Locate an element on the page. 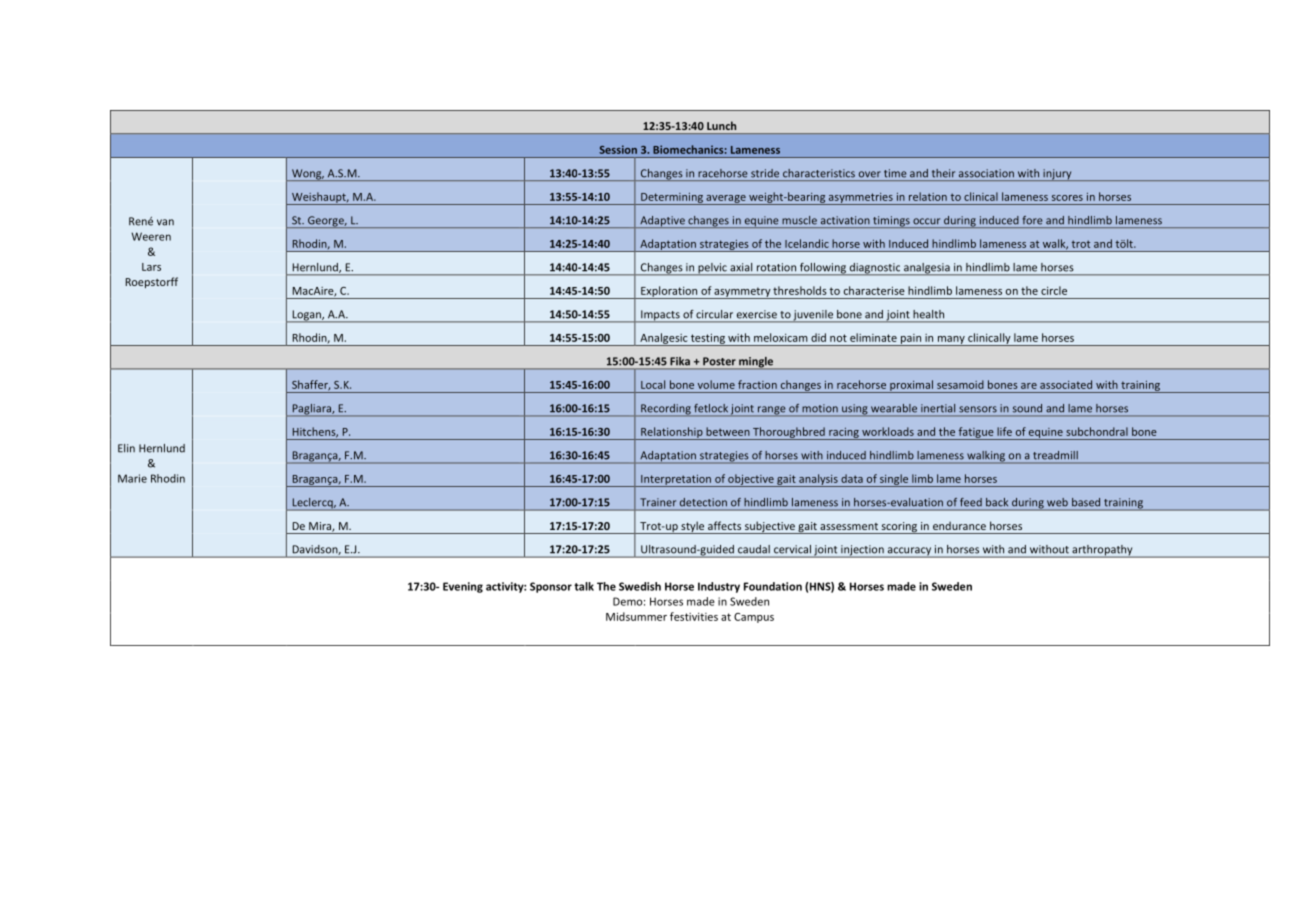 Image resolution: width=1308 pixels, height=924 pixels. association is located at coordinates (986, 173).
